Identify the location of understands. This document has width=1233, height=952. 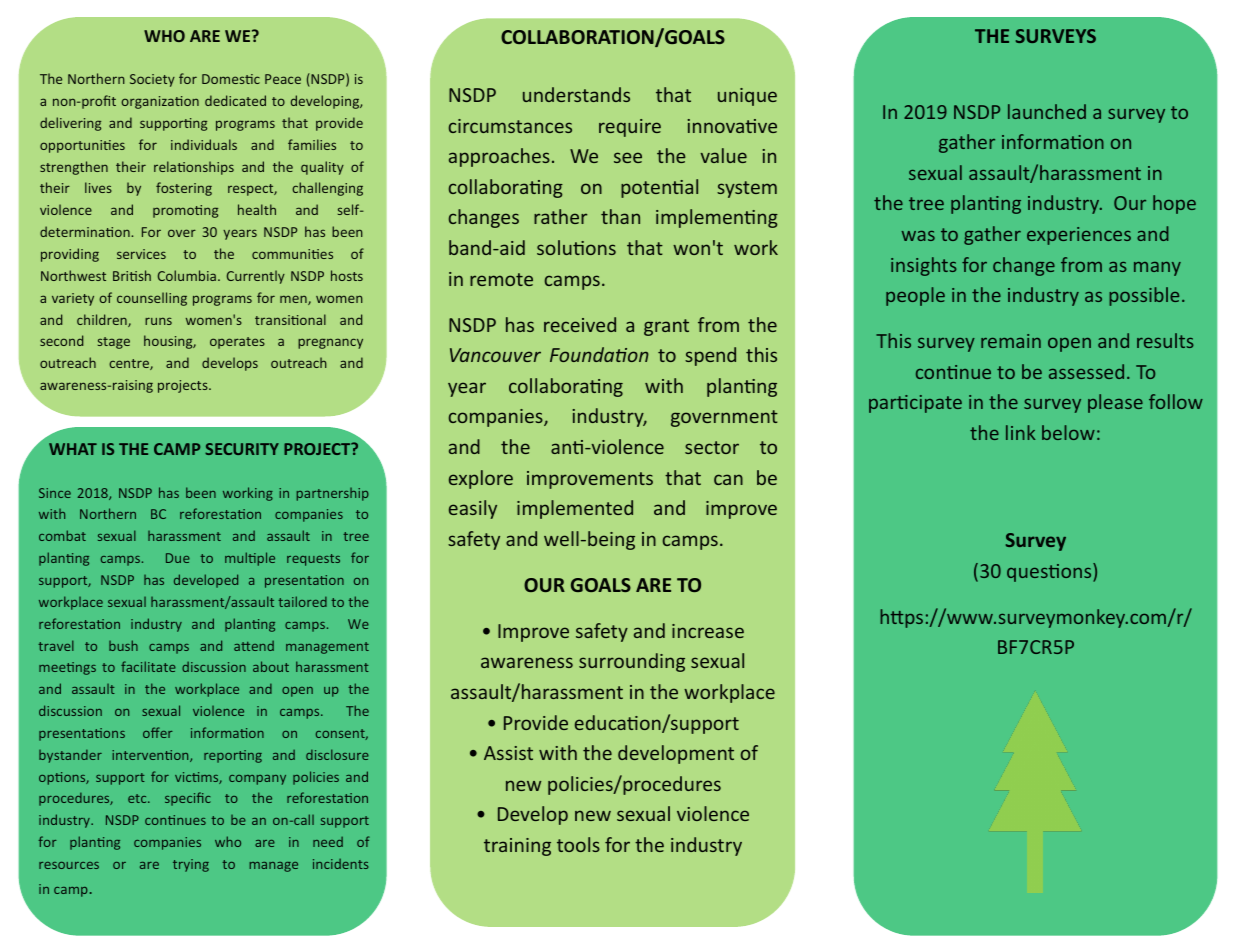
(576, 94).
